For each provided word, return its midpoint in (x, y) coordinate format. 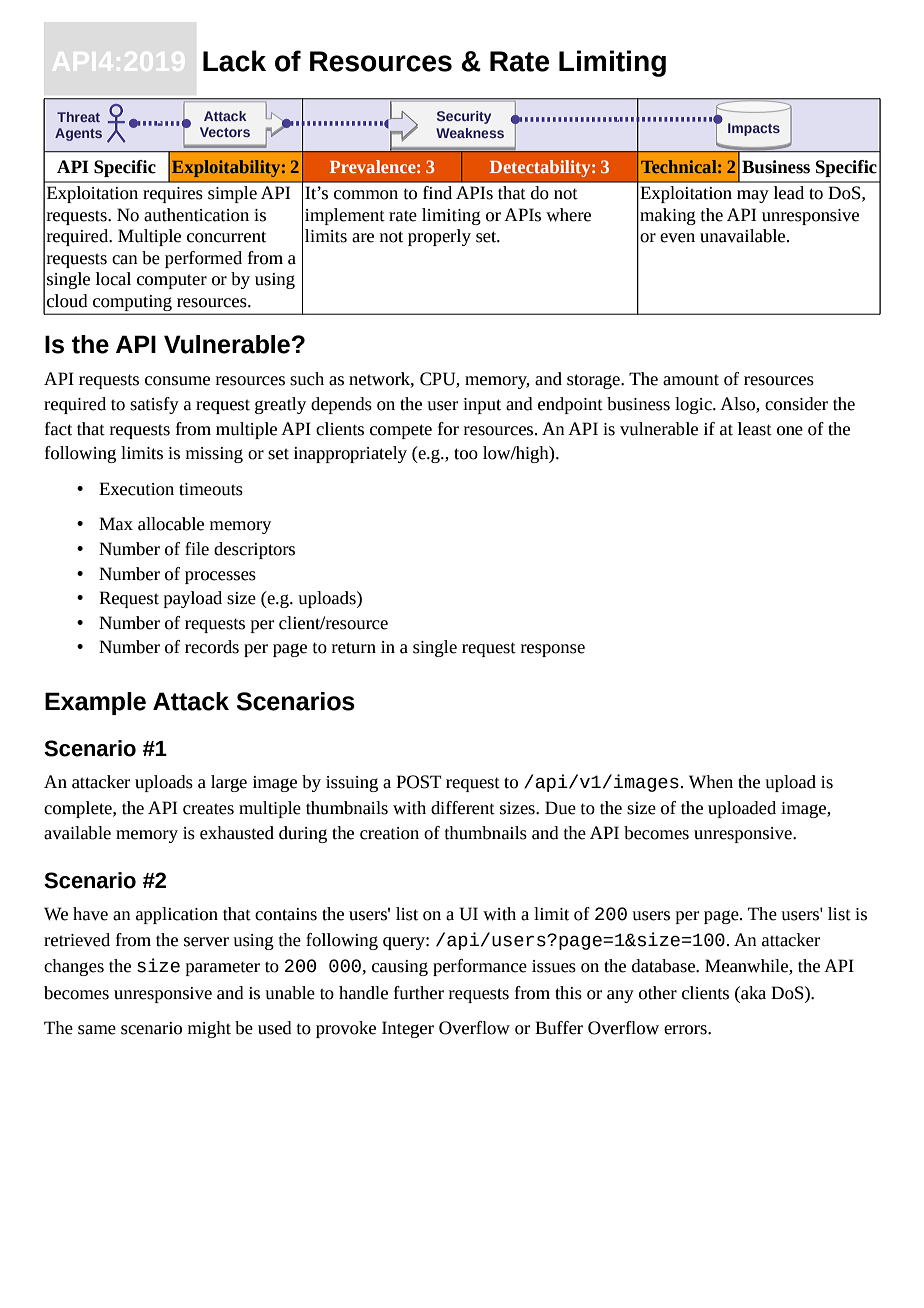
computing (132, 303)
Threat (78, 117)
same (97, 1030)
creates (208, 809)
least (755, 429)
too (466, 454)
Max (116, 524)
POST (418, 782)
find (437, 193)
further (419, 993)
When (711, 782)
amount (691, 380)
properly (439, 237)
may (753, 196)
